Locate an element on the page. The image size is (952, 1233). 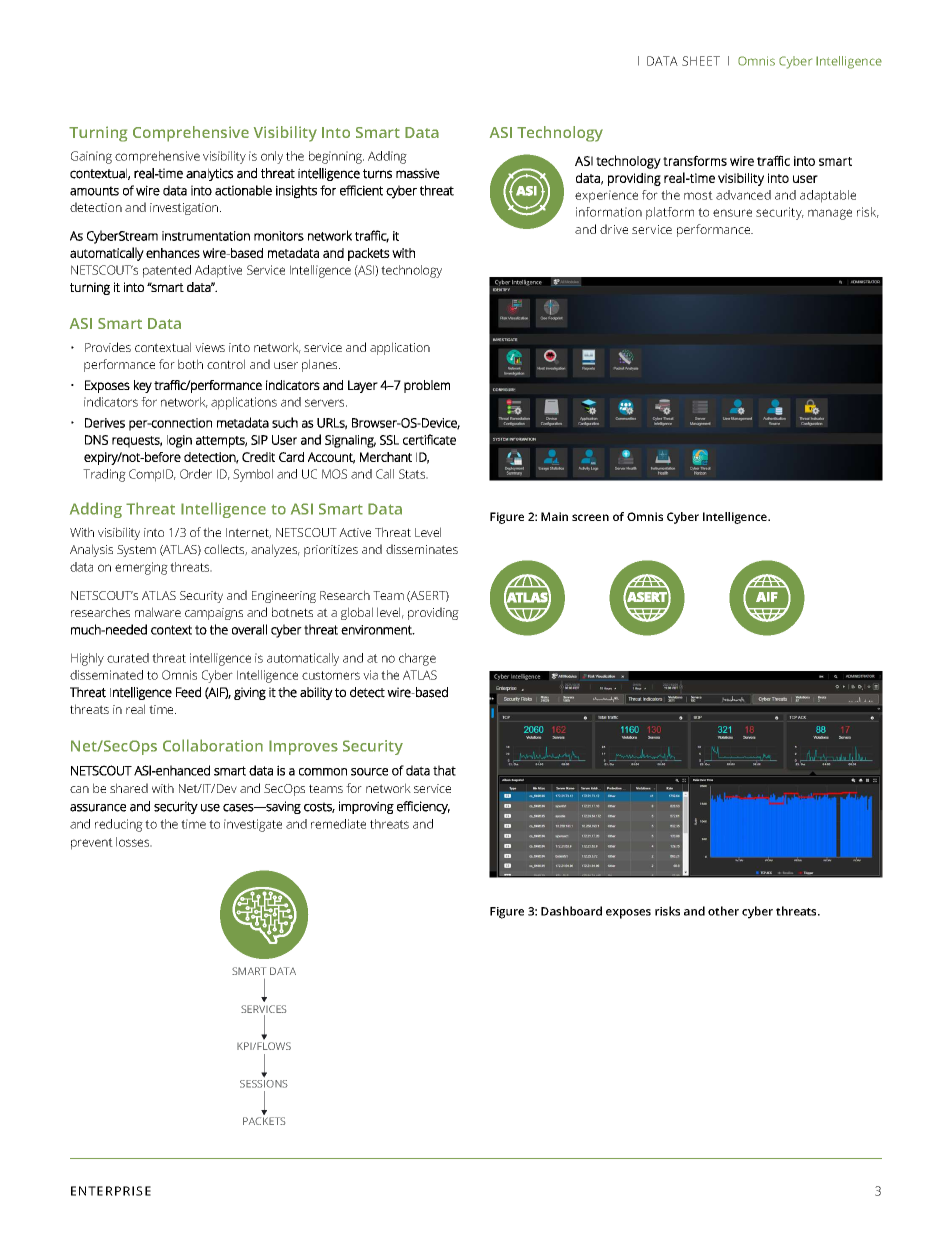
Turning is located at coordinates (98, 134).
